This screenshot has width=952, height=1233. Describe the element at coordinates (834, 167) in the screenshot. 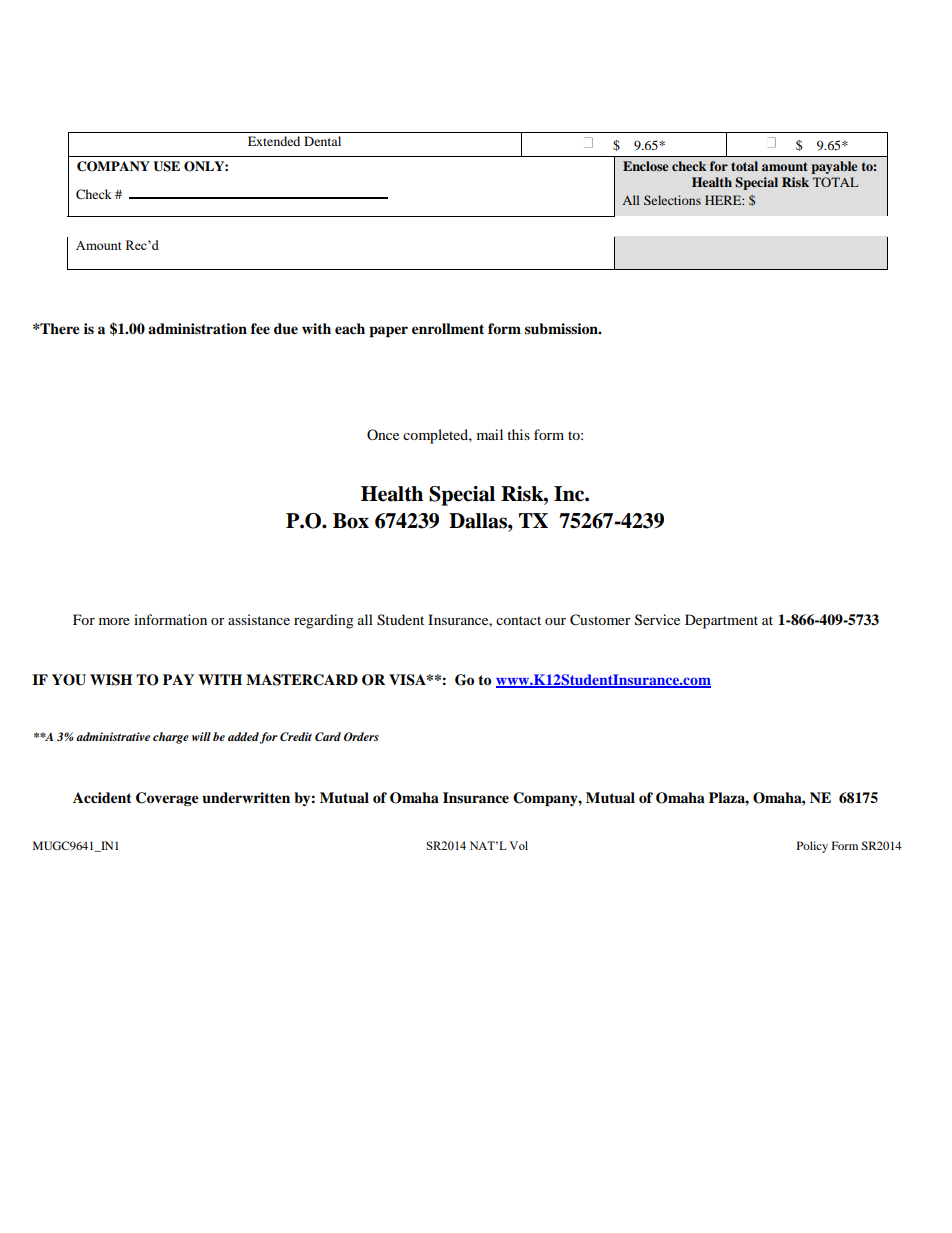

I see `payable` at that location.
